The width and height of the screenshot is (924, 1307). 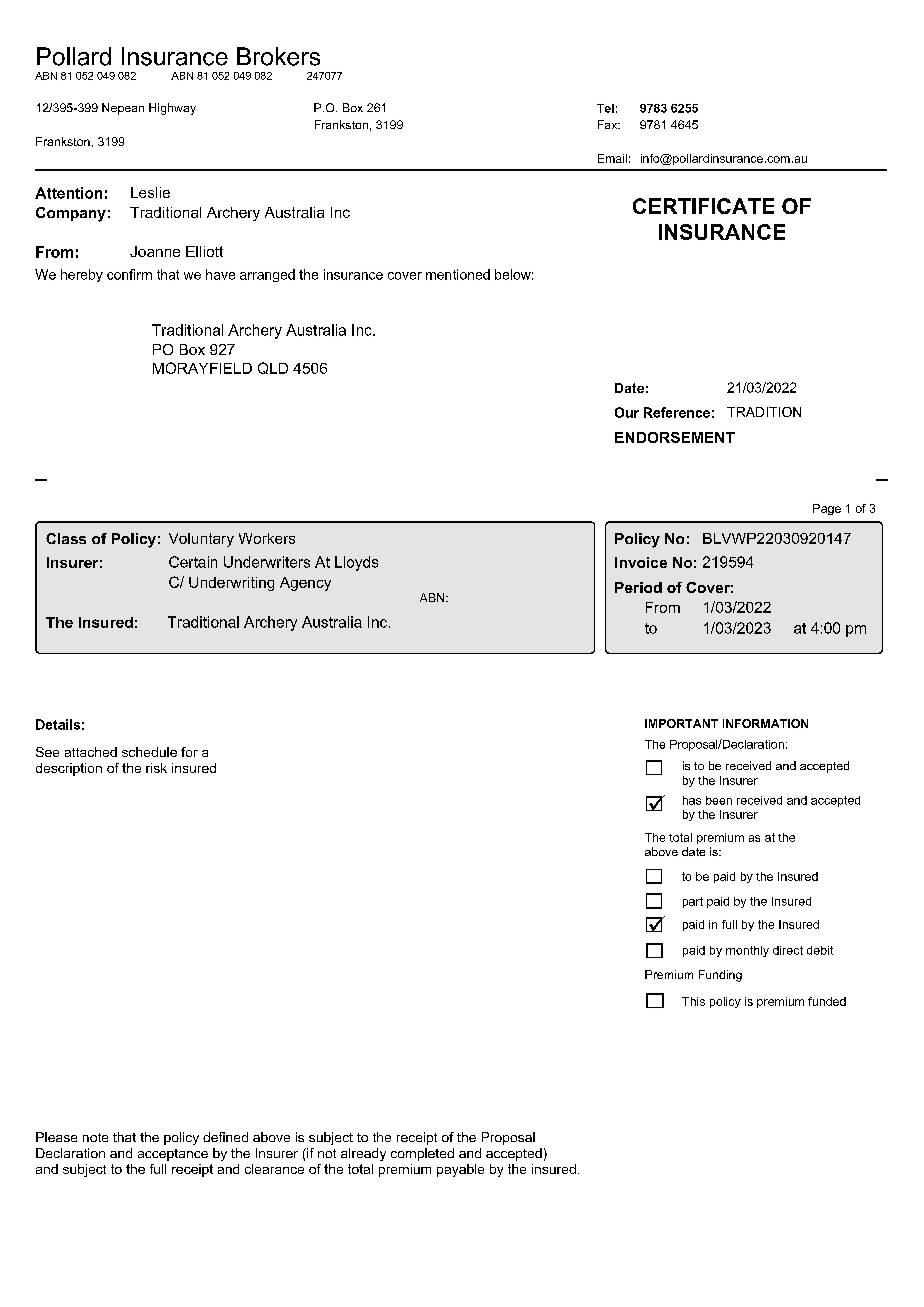 What do you see at coordinates (719, 800) in the screenshot?
I see `been` at bounding box center [719, 800].
